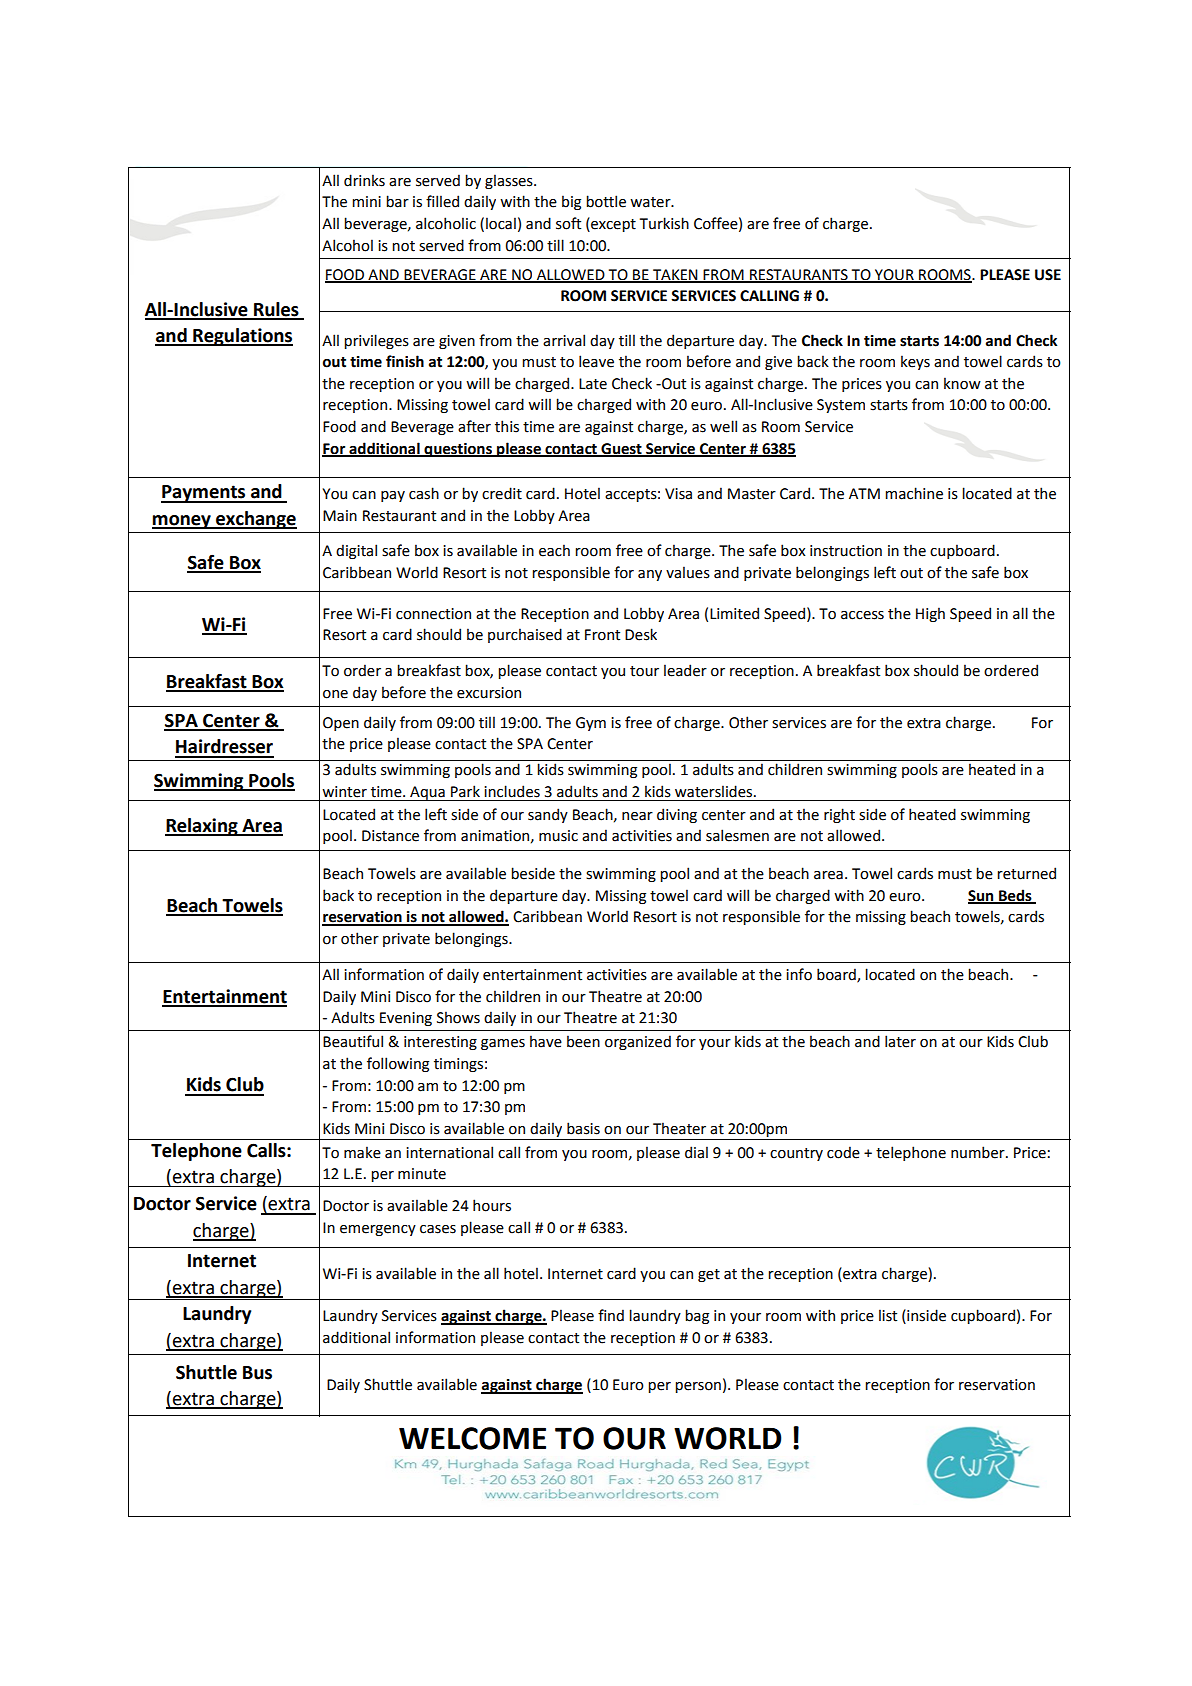  What do you see at coordinates (257, 1373) in the screenshot?
I see `Bus` at bounding box center [257, 1373].
